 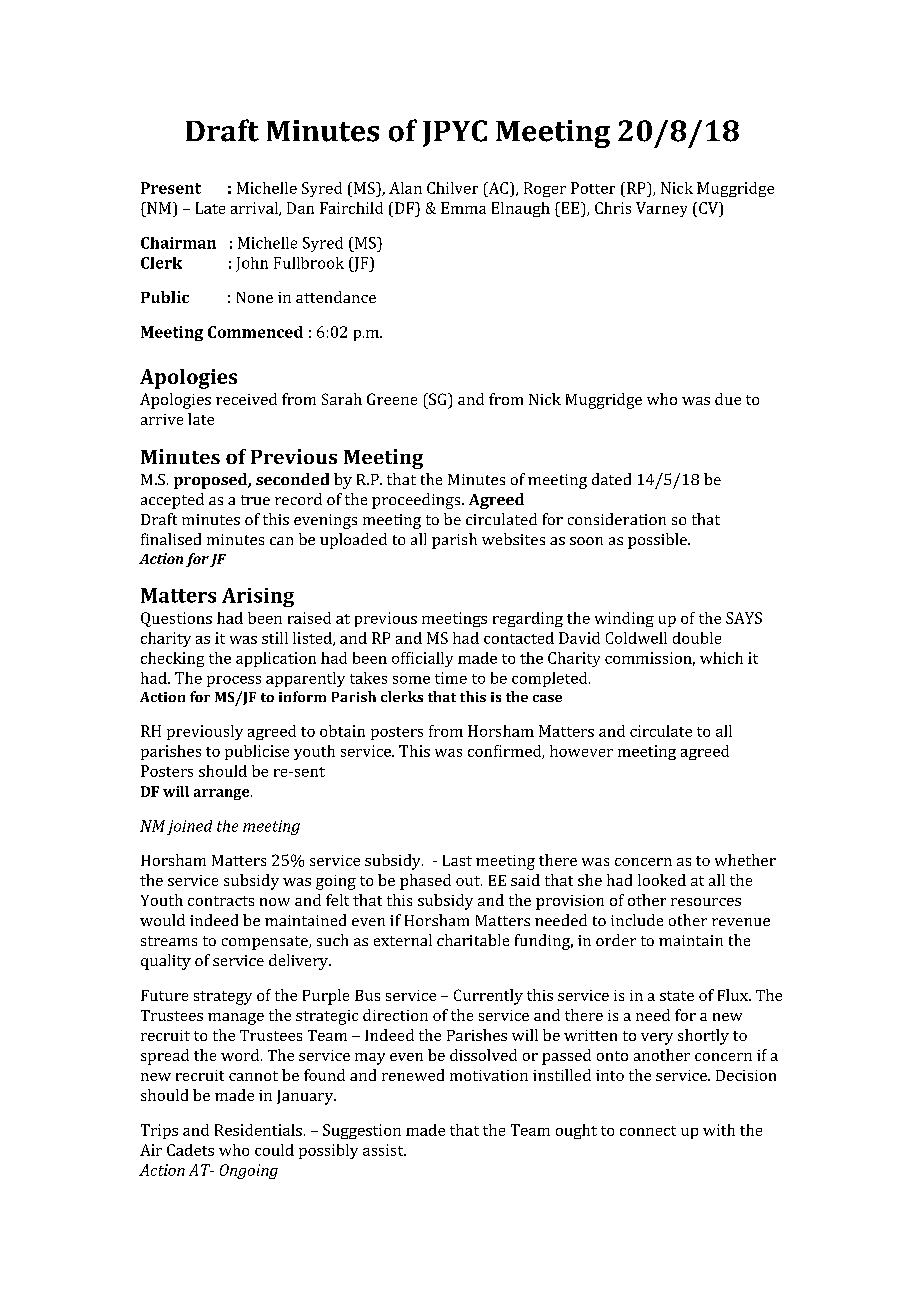 What do you see at coordinates (190, 1150) in the image?
I see `Cadets` at bounding box center [190, 1150].
